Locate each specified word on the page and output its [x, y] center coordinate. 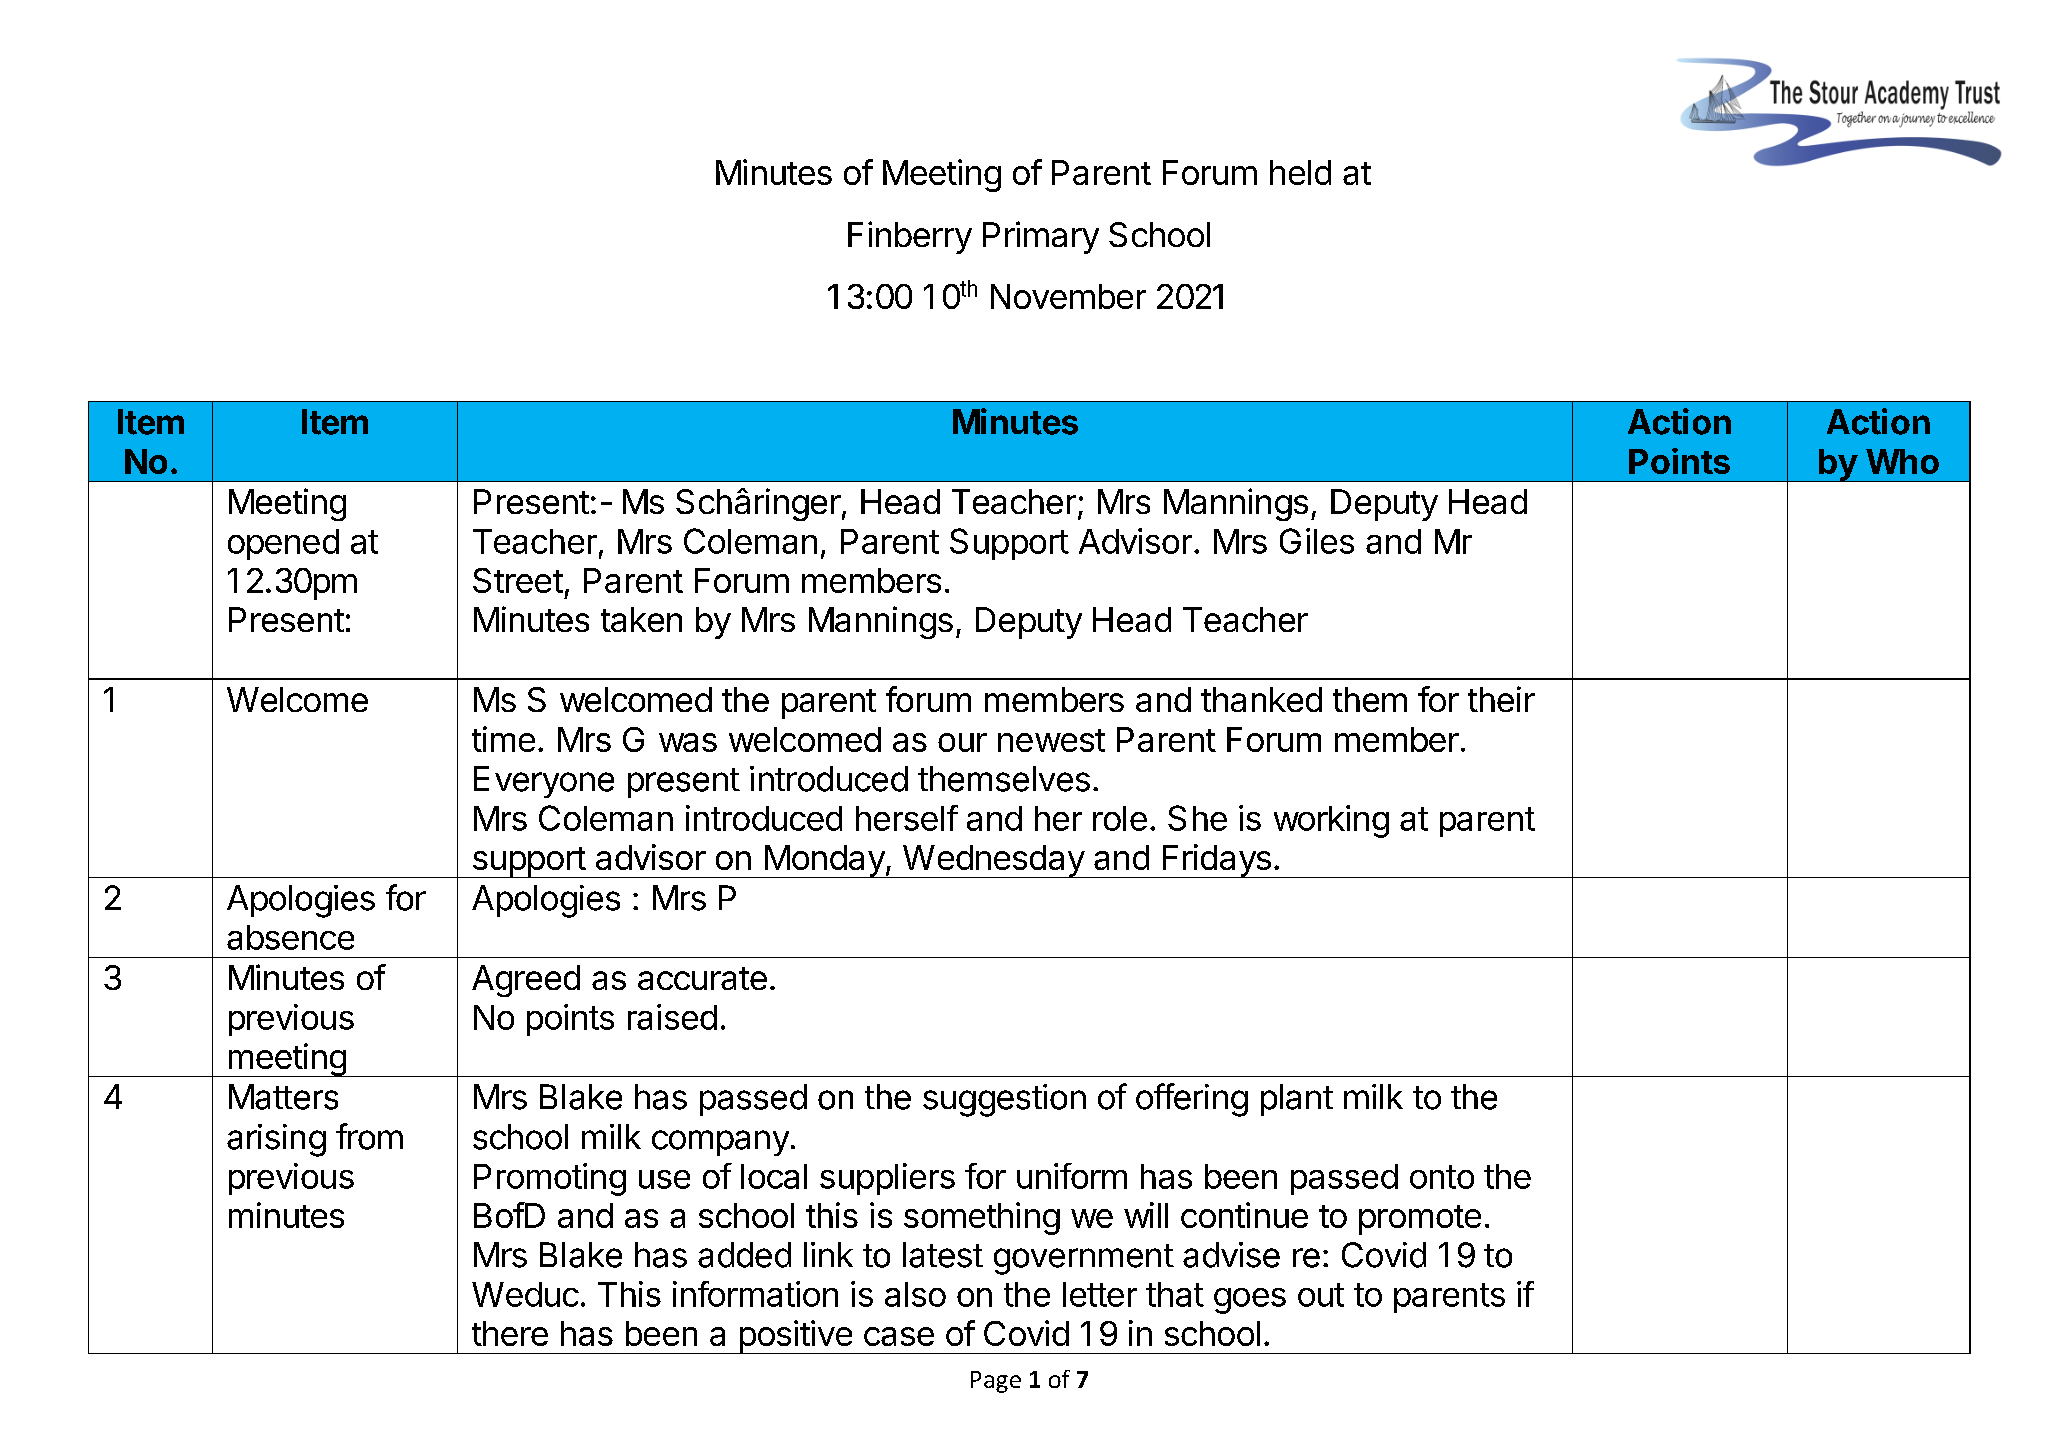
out [1321, 1295]
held [1300, 172]
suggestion [1004, 1100]
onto [1442, 1177]
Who [1902, 461]
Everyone [544, 782]
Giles [1317, 541]
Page [996, 1382]
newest [1051, 740]
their [1501, 699]
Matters [283, 1097]
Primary [1041, 237]
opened [283, 544]
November [1068, 296]
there [510, 1333]
